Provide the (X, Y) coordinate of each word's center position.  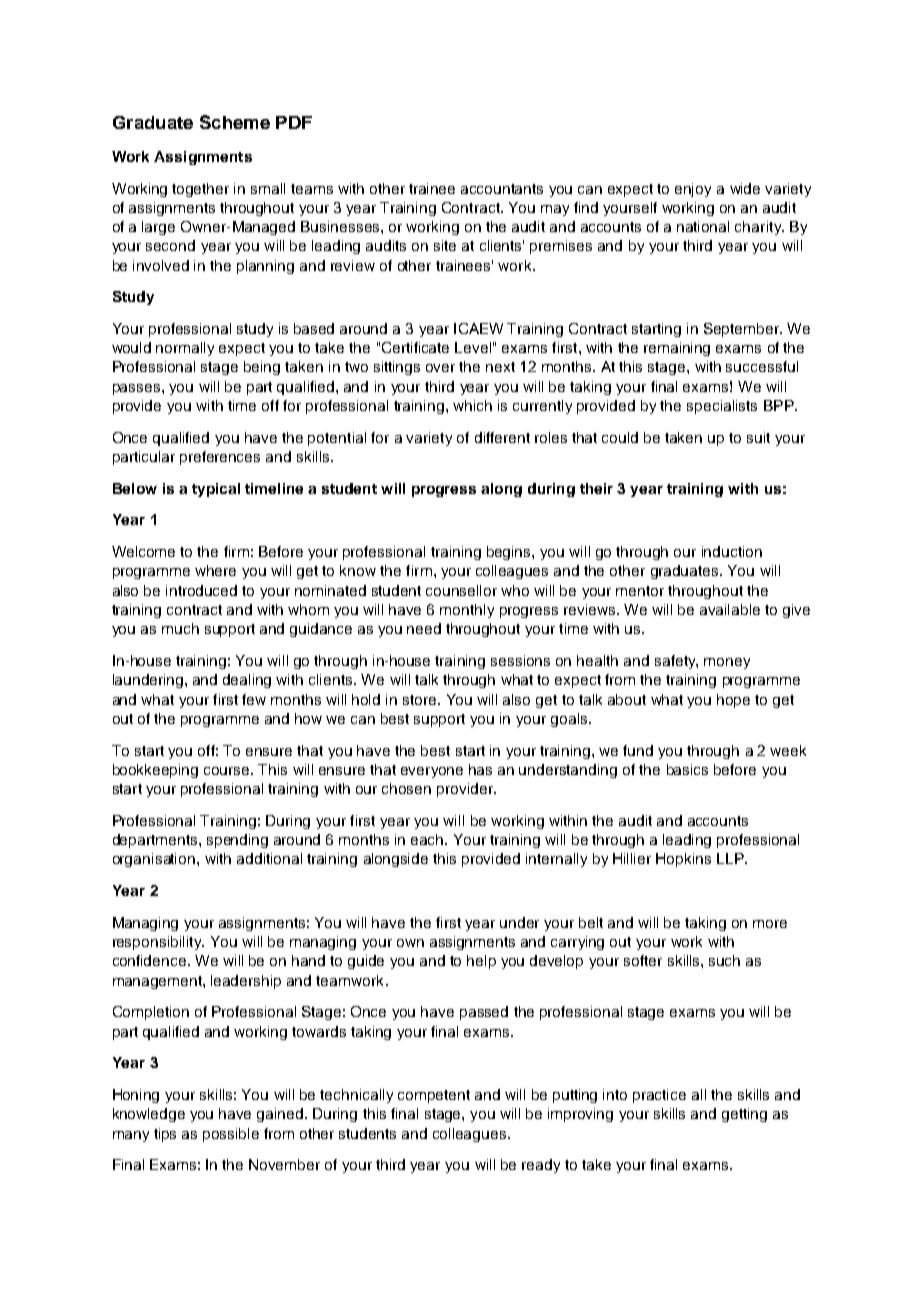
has (480, 769)
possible (231, 1135)
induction (732, 551)
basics (687, 769)
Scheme (235, 122)
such (724, 960)
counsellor (461, 590)
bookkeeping (155, 771)
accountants (502, 189)
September (743, 330)
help (481, 962)
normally (185, 349)
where (215, 570)
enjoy (693, 190)
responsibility (158, 943)
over (440, 368)
